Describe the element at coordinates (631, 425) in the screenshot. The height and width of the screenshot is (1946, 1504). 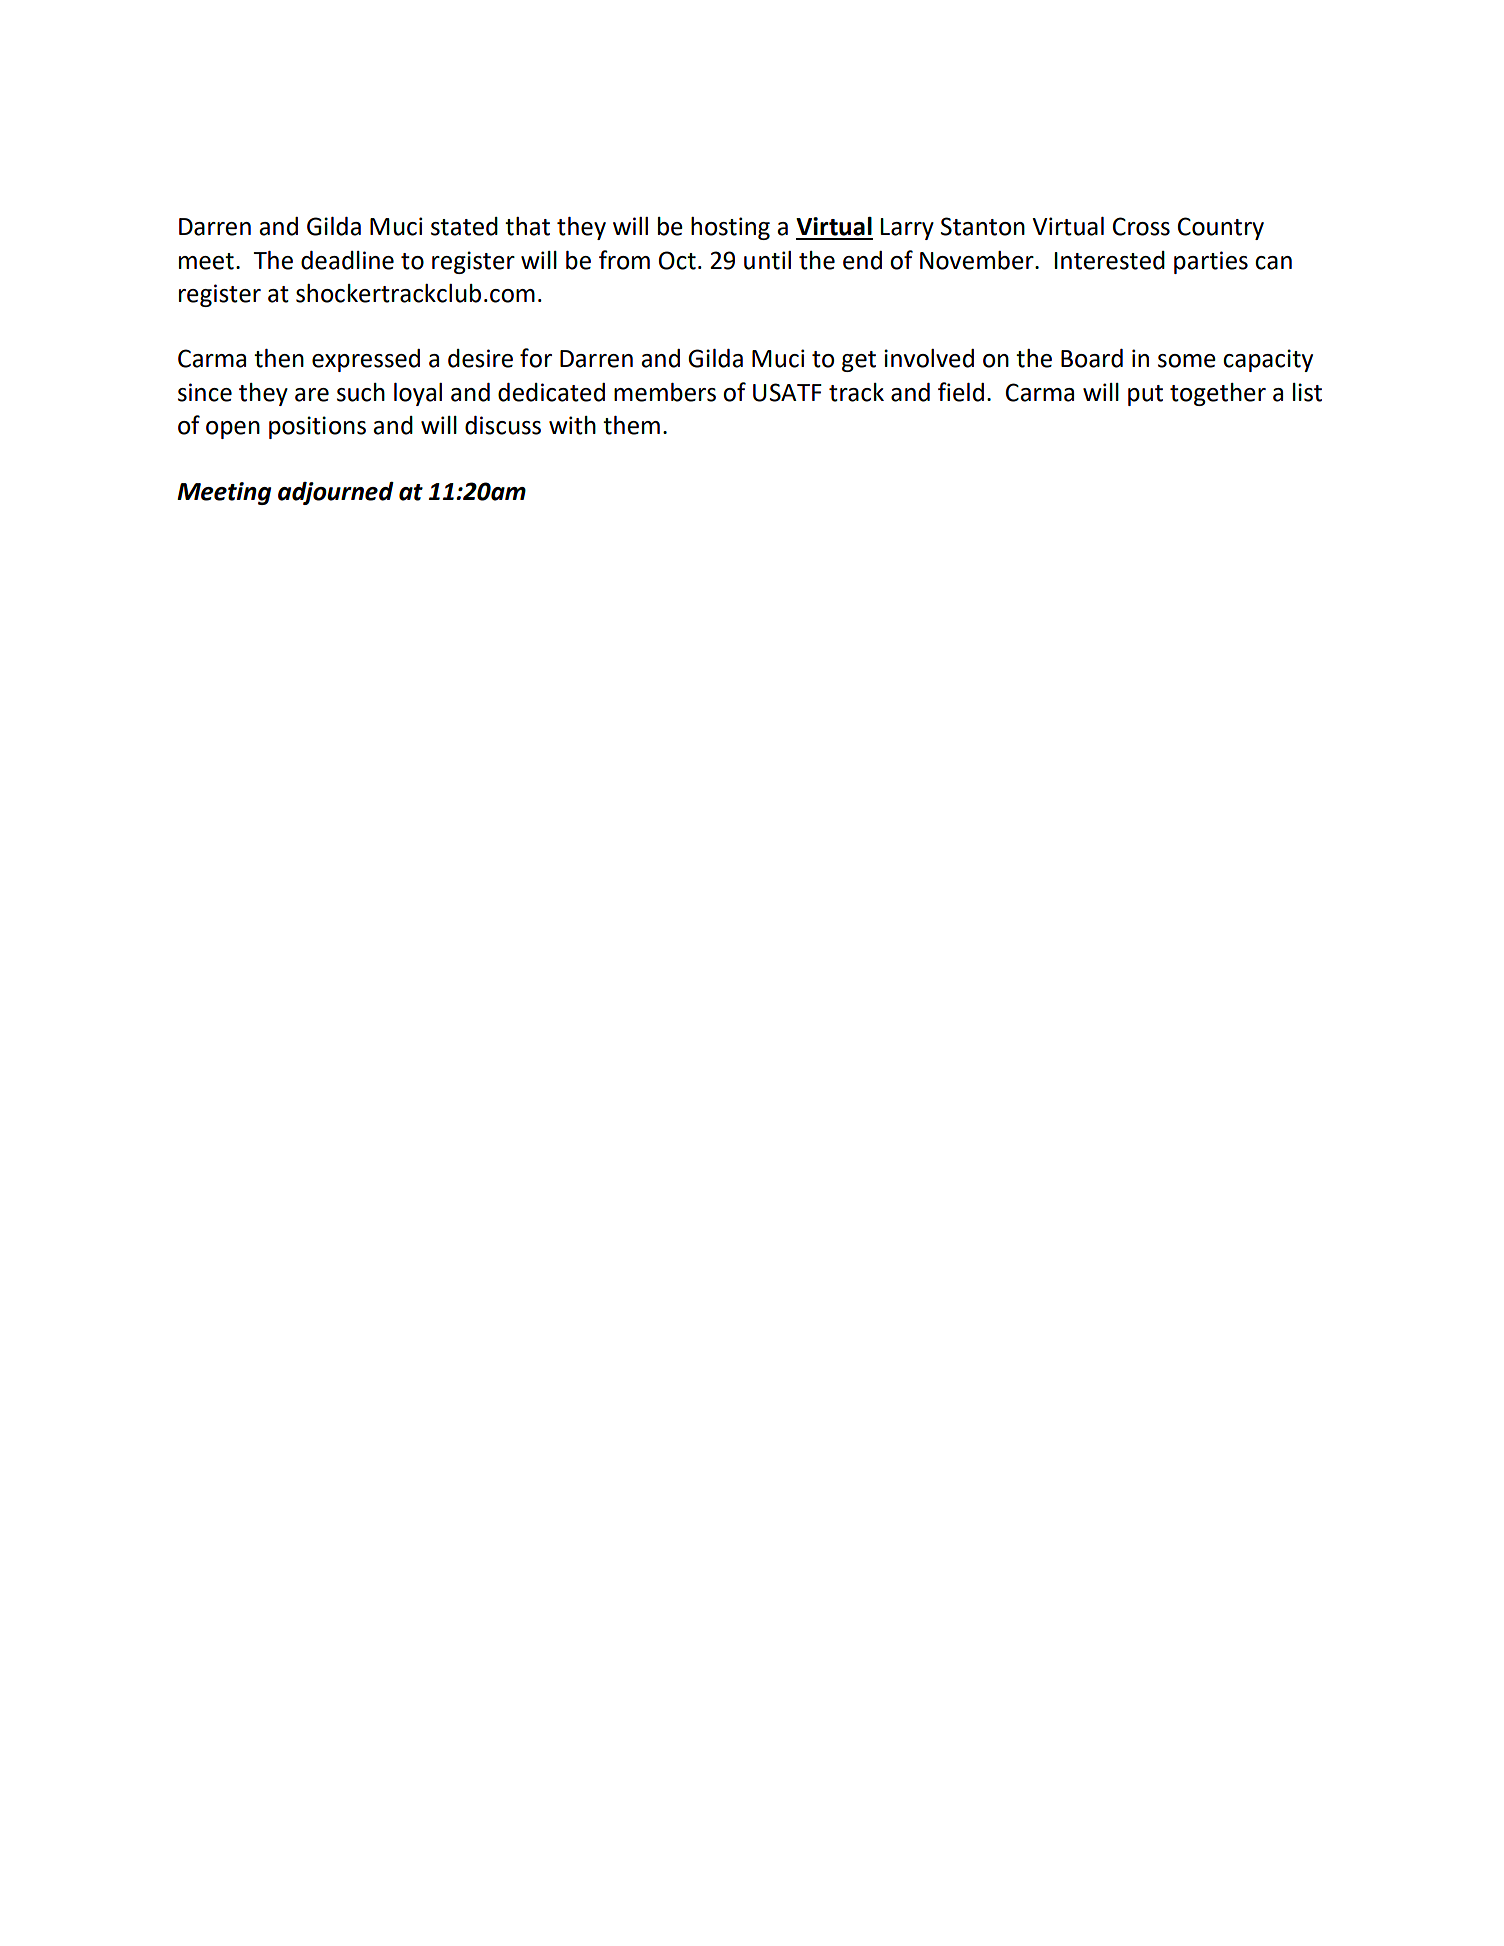
I see `them` at that location.
